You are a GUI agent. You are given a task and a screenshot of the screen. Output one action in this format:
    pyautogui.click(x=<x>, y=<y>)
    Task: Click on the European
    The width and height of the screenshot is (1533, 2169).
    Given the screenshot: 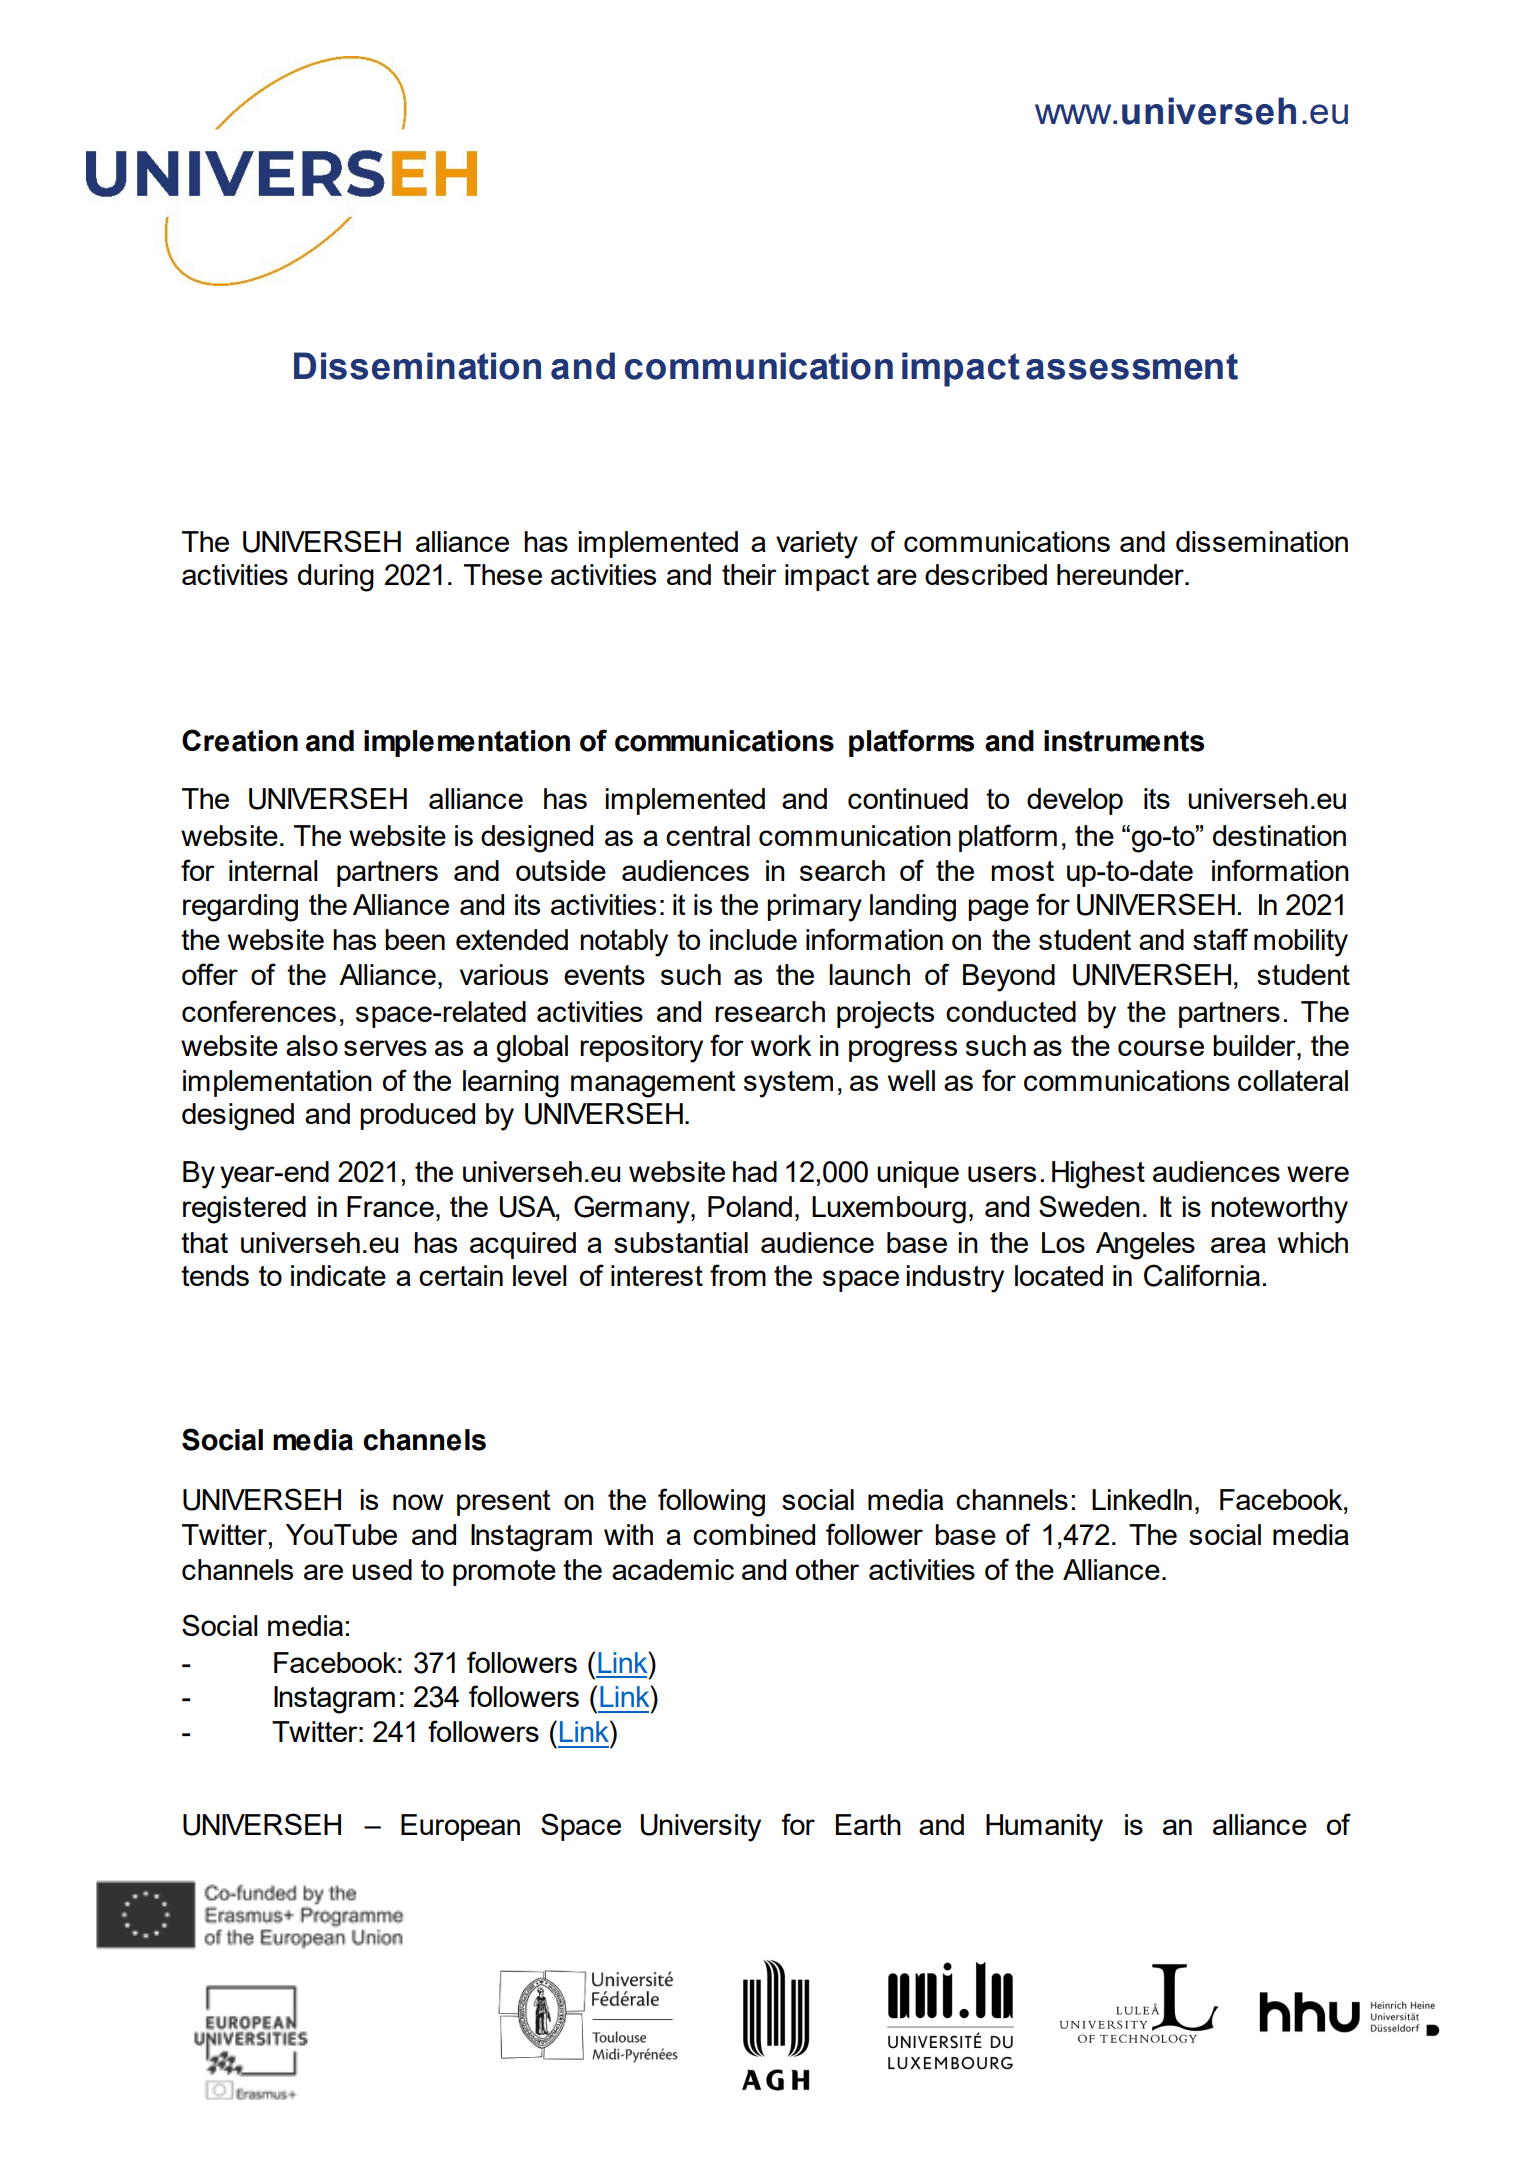 What is the action you would take?
    pyautogui.click(x=460, y=1827)
